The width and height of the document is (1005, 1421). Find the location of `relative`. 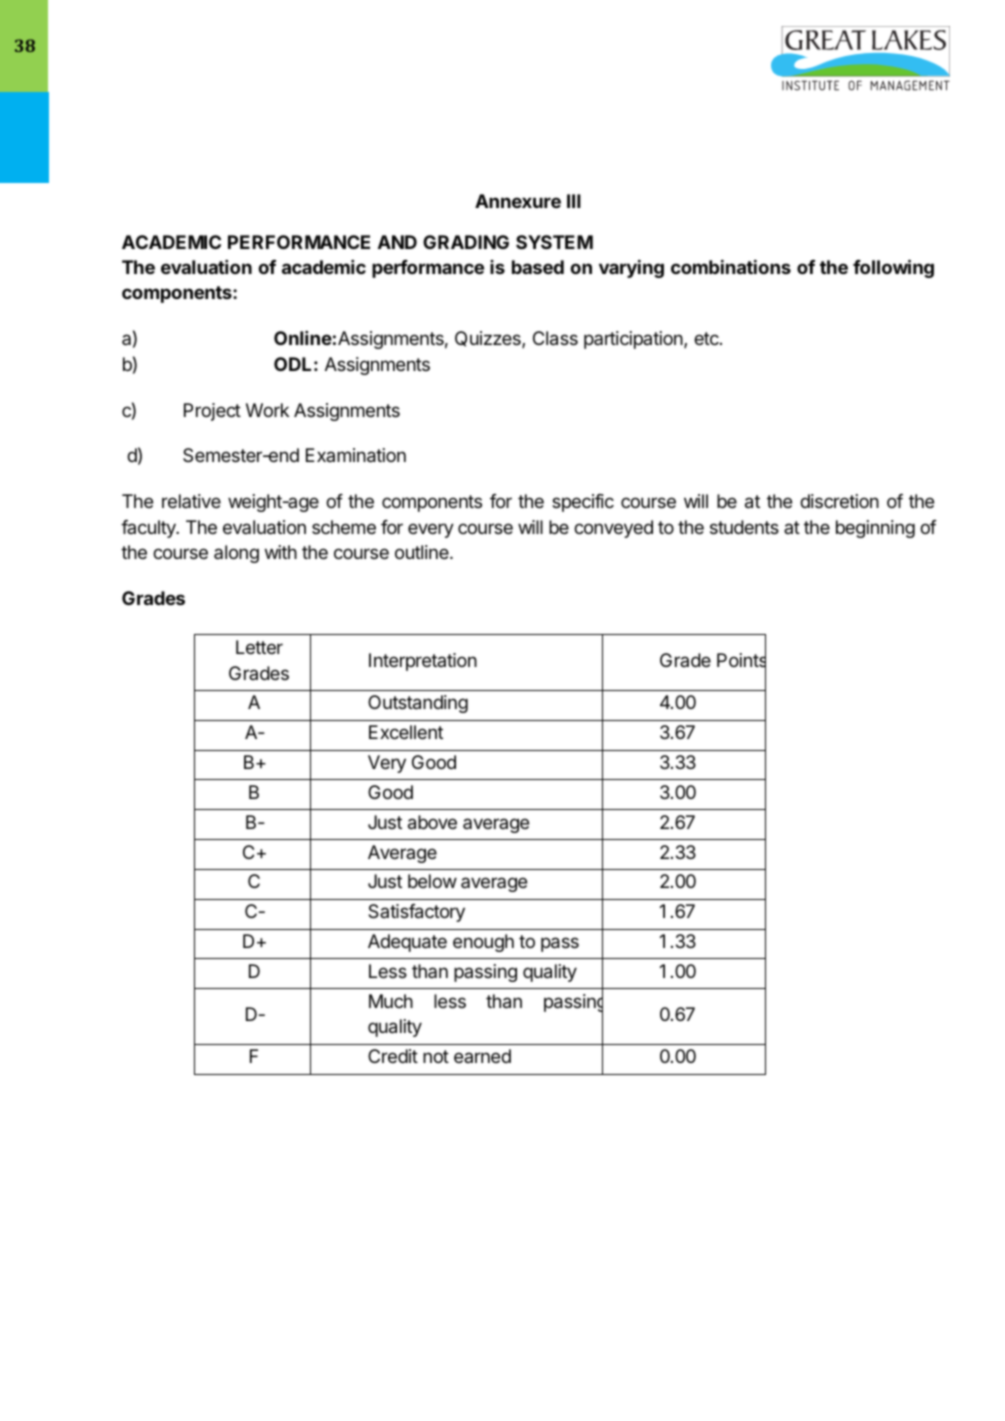

relative is located at coordinates (191, 501).
